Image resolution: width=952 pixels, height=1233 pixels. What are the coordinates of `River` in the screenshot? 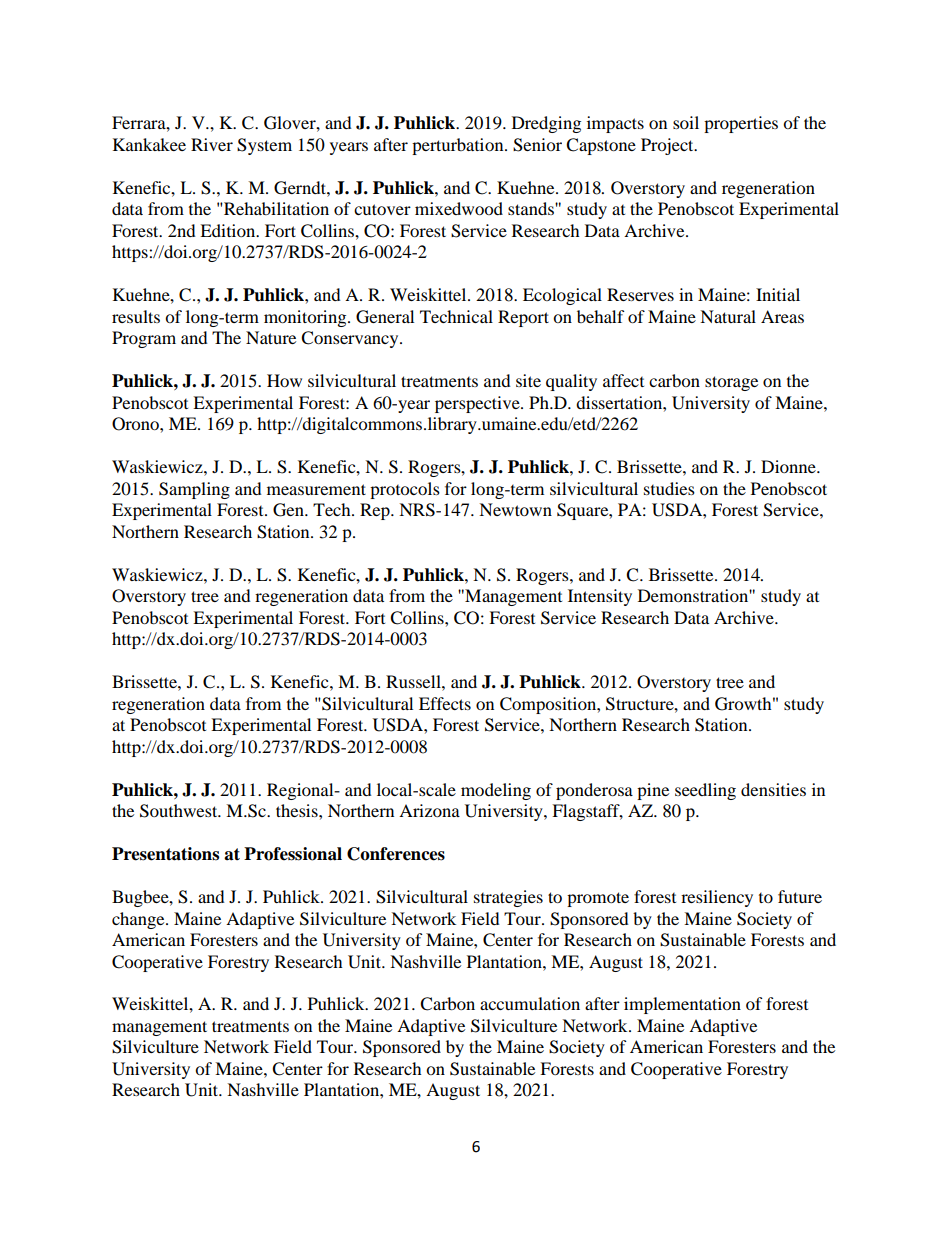 It's located at (212, 144).
